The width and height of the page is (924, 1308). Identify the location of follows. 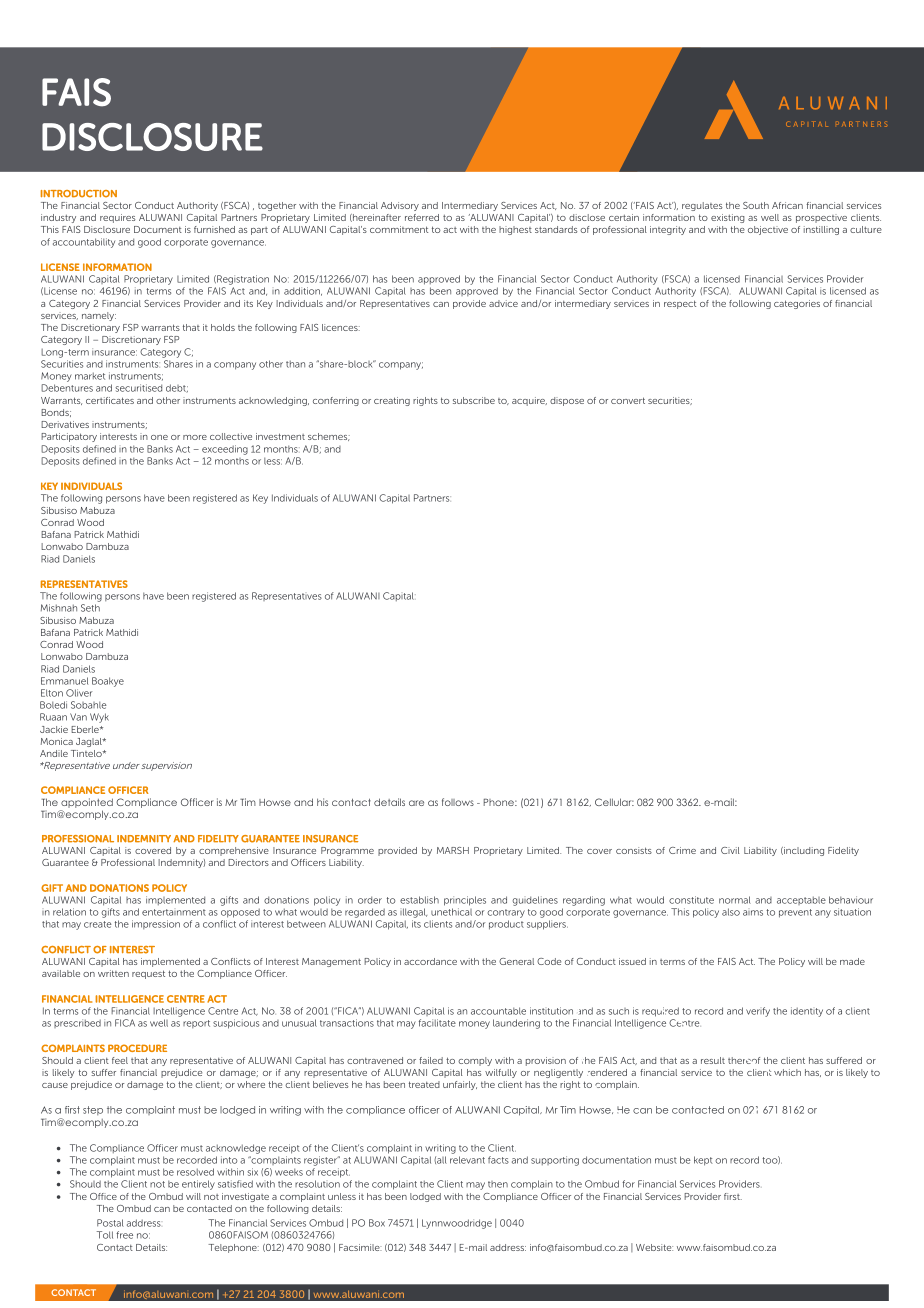
(458, 802).
